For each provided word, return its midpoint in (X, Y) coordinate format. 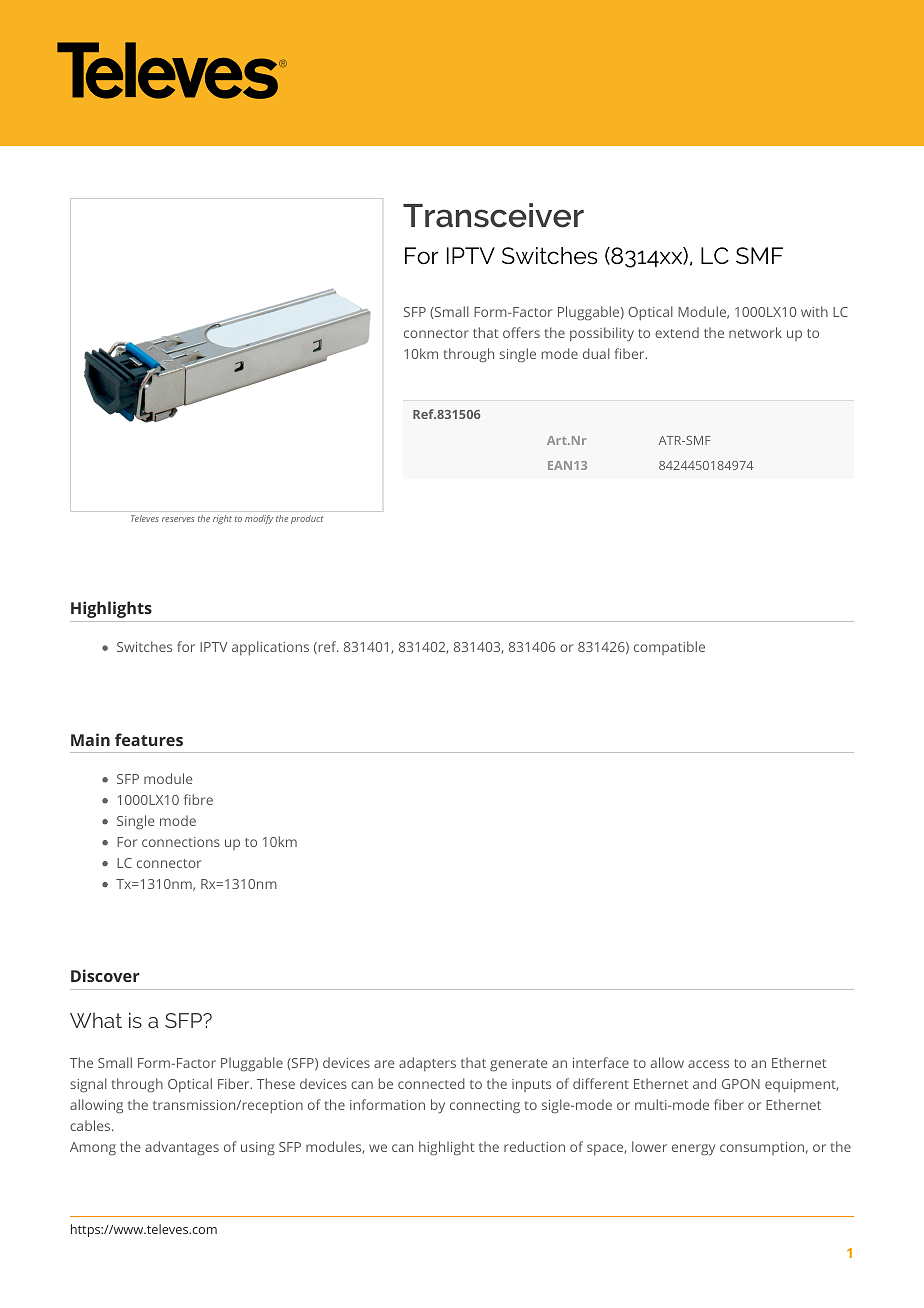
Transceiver (493, 215)
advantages (182, 1148)
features (149, 739)
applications (270, 648)
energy (693, 1150)
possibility (602, 334)
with (814, 311)
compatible (669, 648)
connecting (485, 1107)
